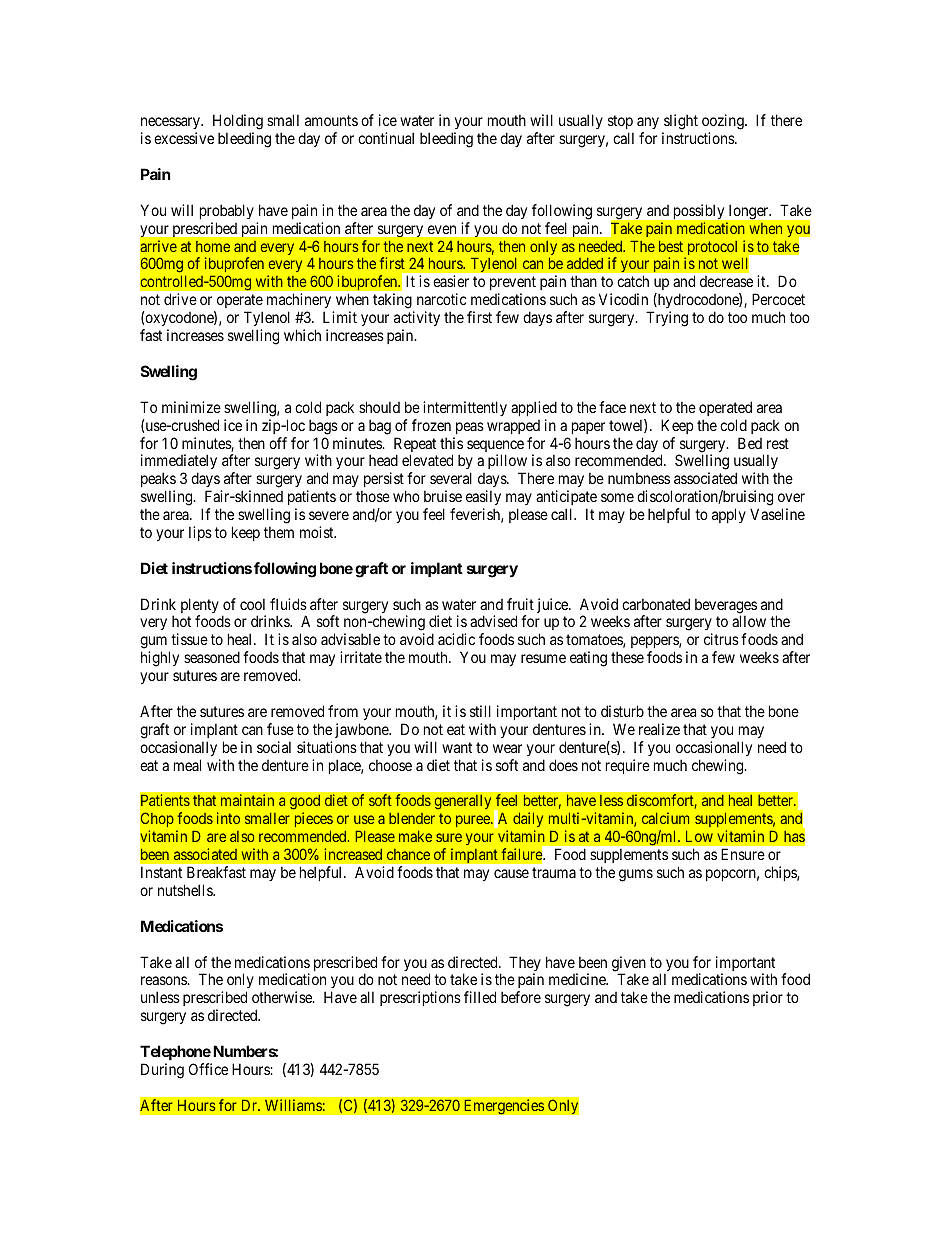 The height and width of the screenshot is (1233, 952). I want to click on calcium, so click(665, 818).
